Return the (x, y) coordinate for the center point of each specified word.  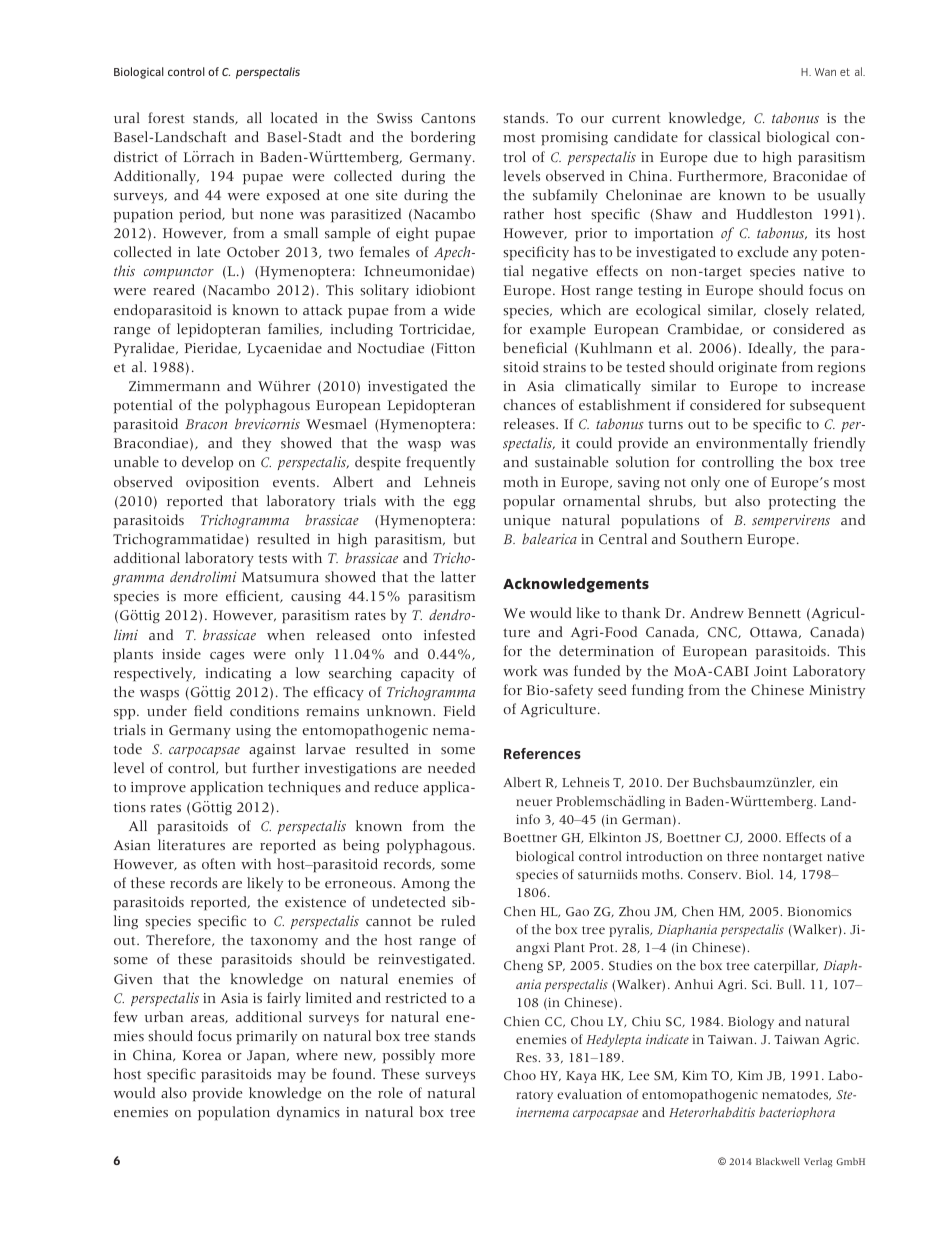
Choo (520, 1075)
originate (747, 369)
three (742, 856)
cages (227, 657)
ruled (458, 920)
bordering (443, 138)
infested (449, 634)
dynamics (308, 1113)
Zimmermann (174, 386)
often (218, 863)
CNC (723, 633)
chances (529, 405)
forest (166, 118)
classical (734, 137)
